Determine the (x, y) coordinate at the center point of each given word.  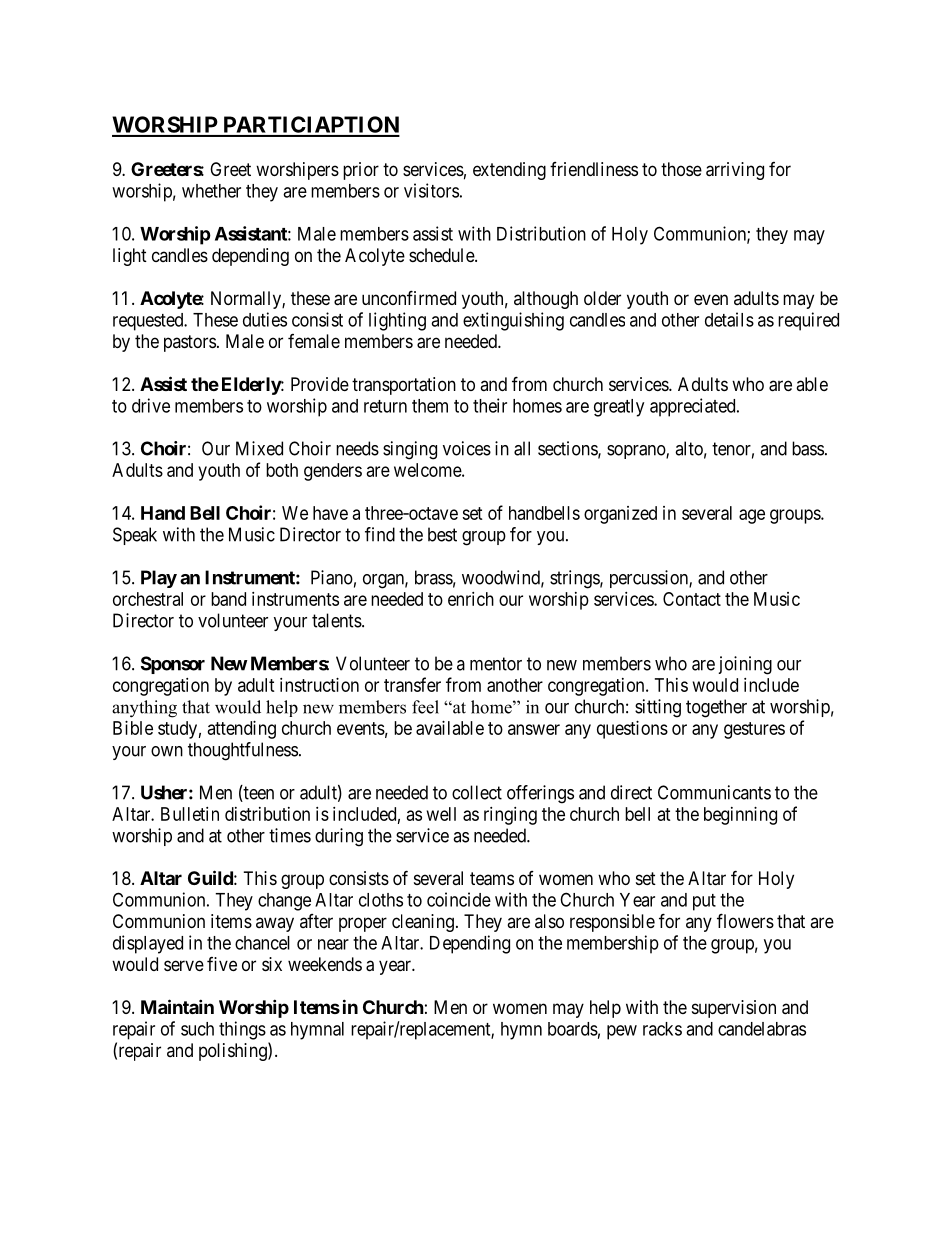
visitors (431, 190)
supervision (734, 1009)
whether (211, 191)
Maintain (177, 1006)
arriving (735, 171)
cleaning (423, 923)
